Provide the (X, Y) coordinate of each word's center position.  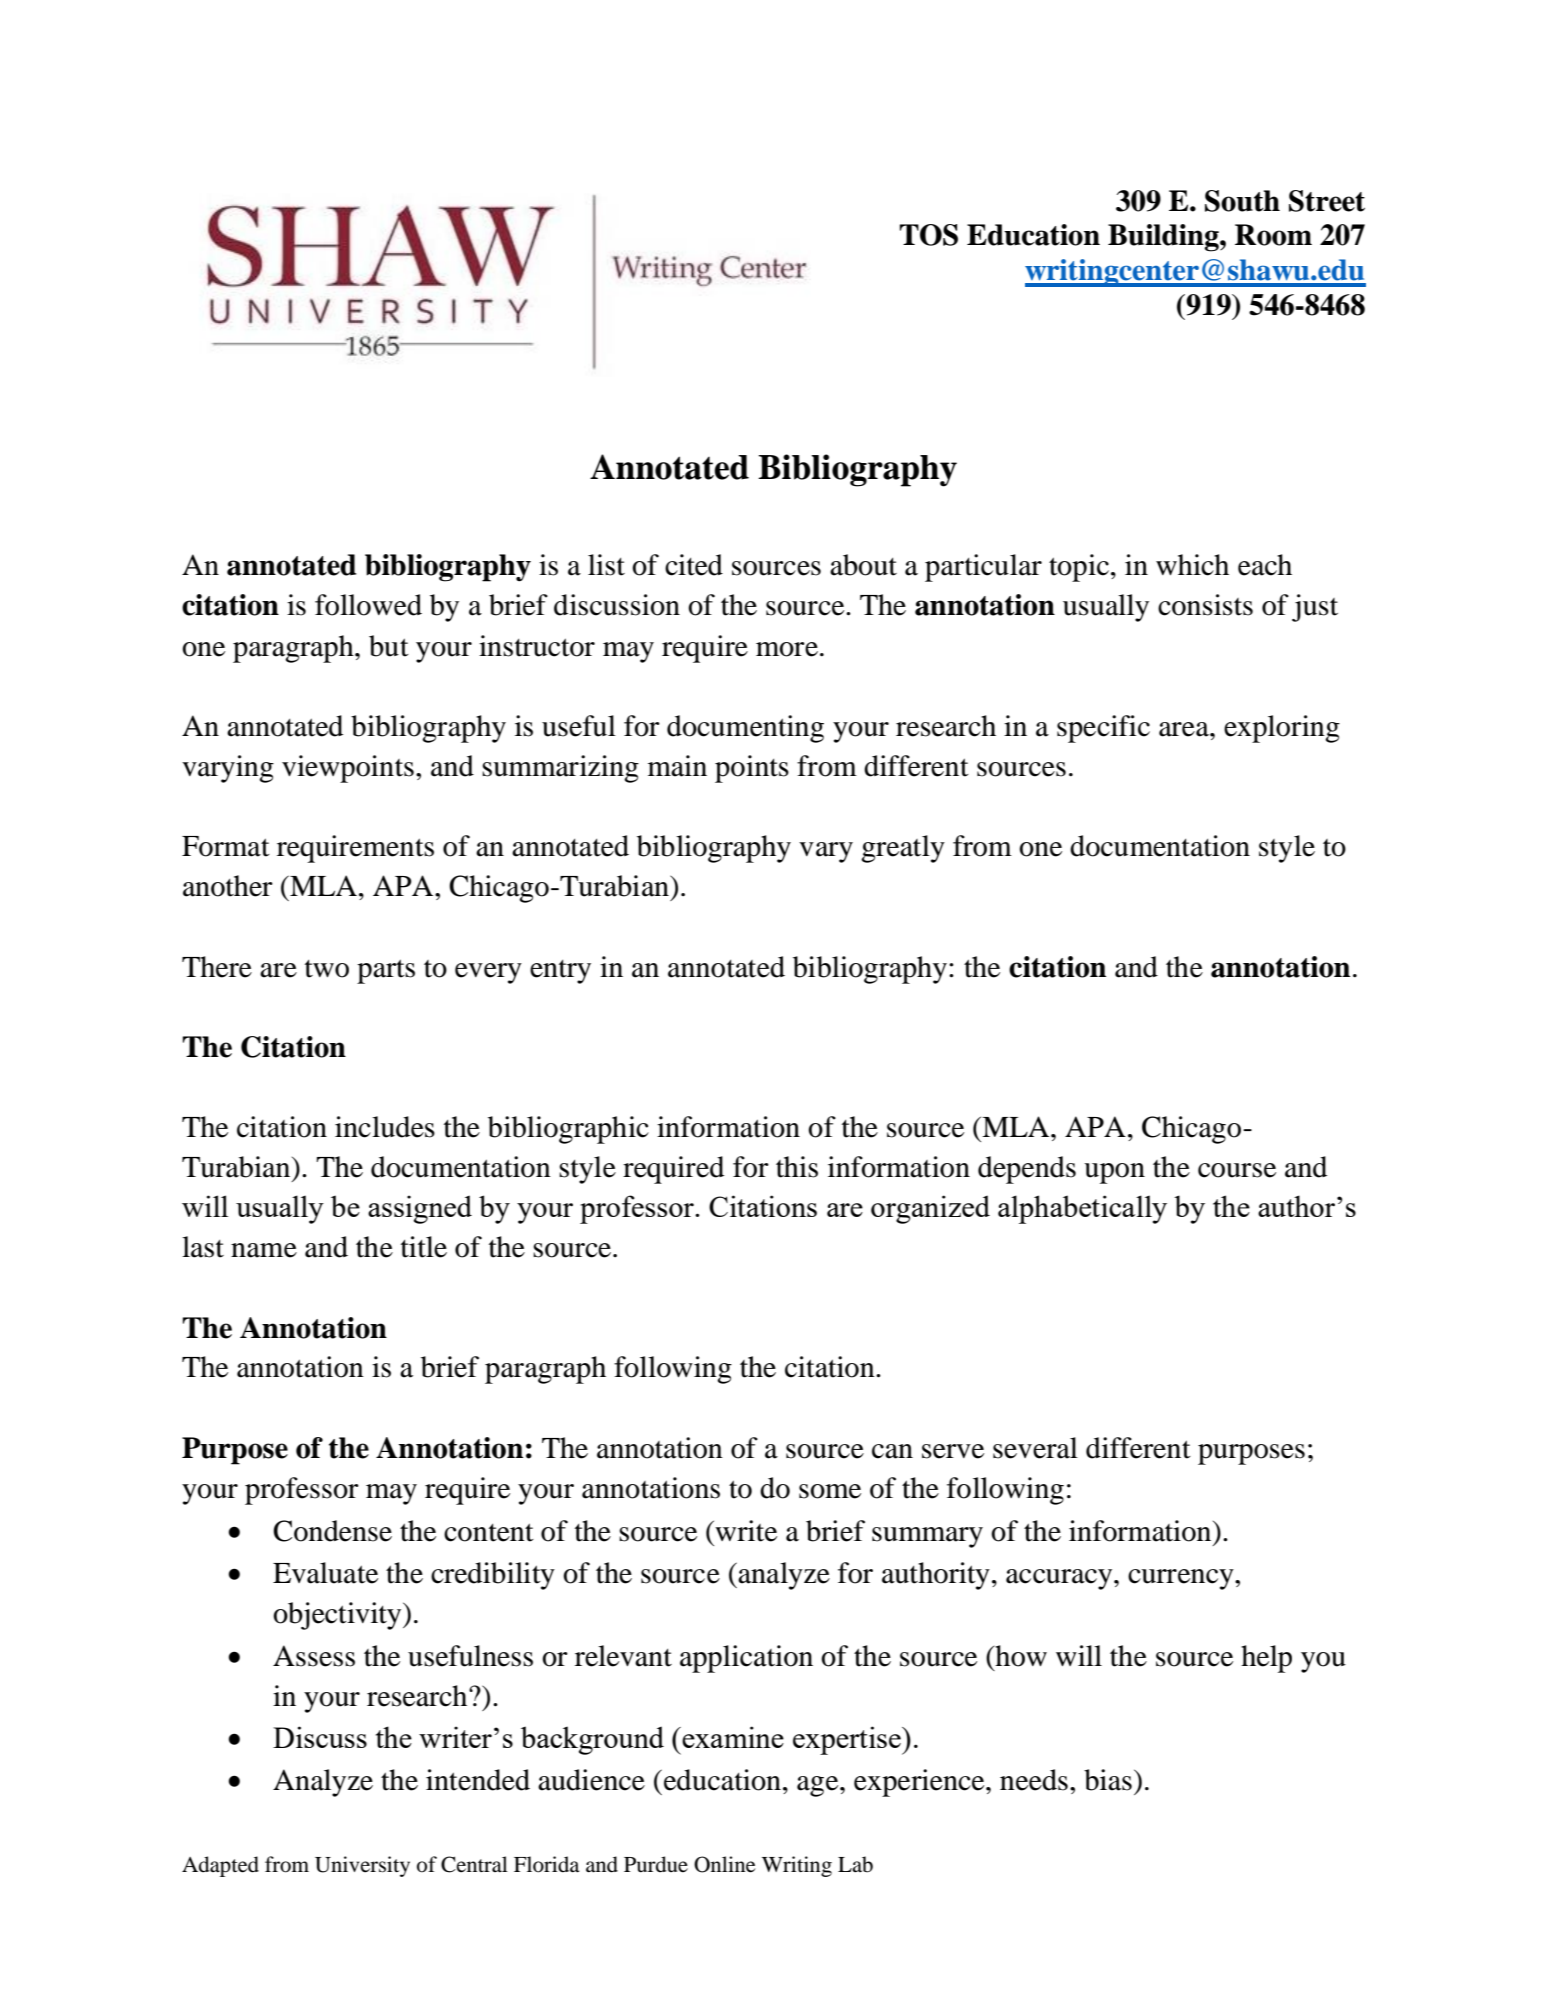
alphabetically (1082, 1209)
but (389, 646)
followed (368, 605)
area (1185, 729)
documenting (745, 729)
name (264, 1250)
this (797, 1167)
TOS (929, 235)
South (1242, 201)
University (362, 1866)
